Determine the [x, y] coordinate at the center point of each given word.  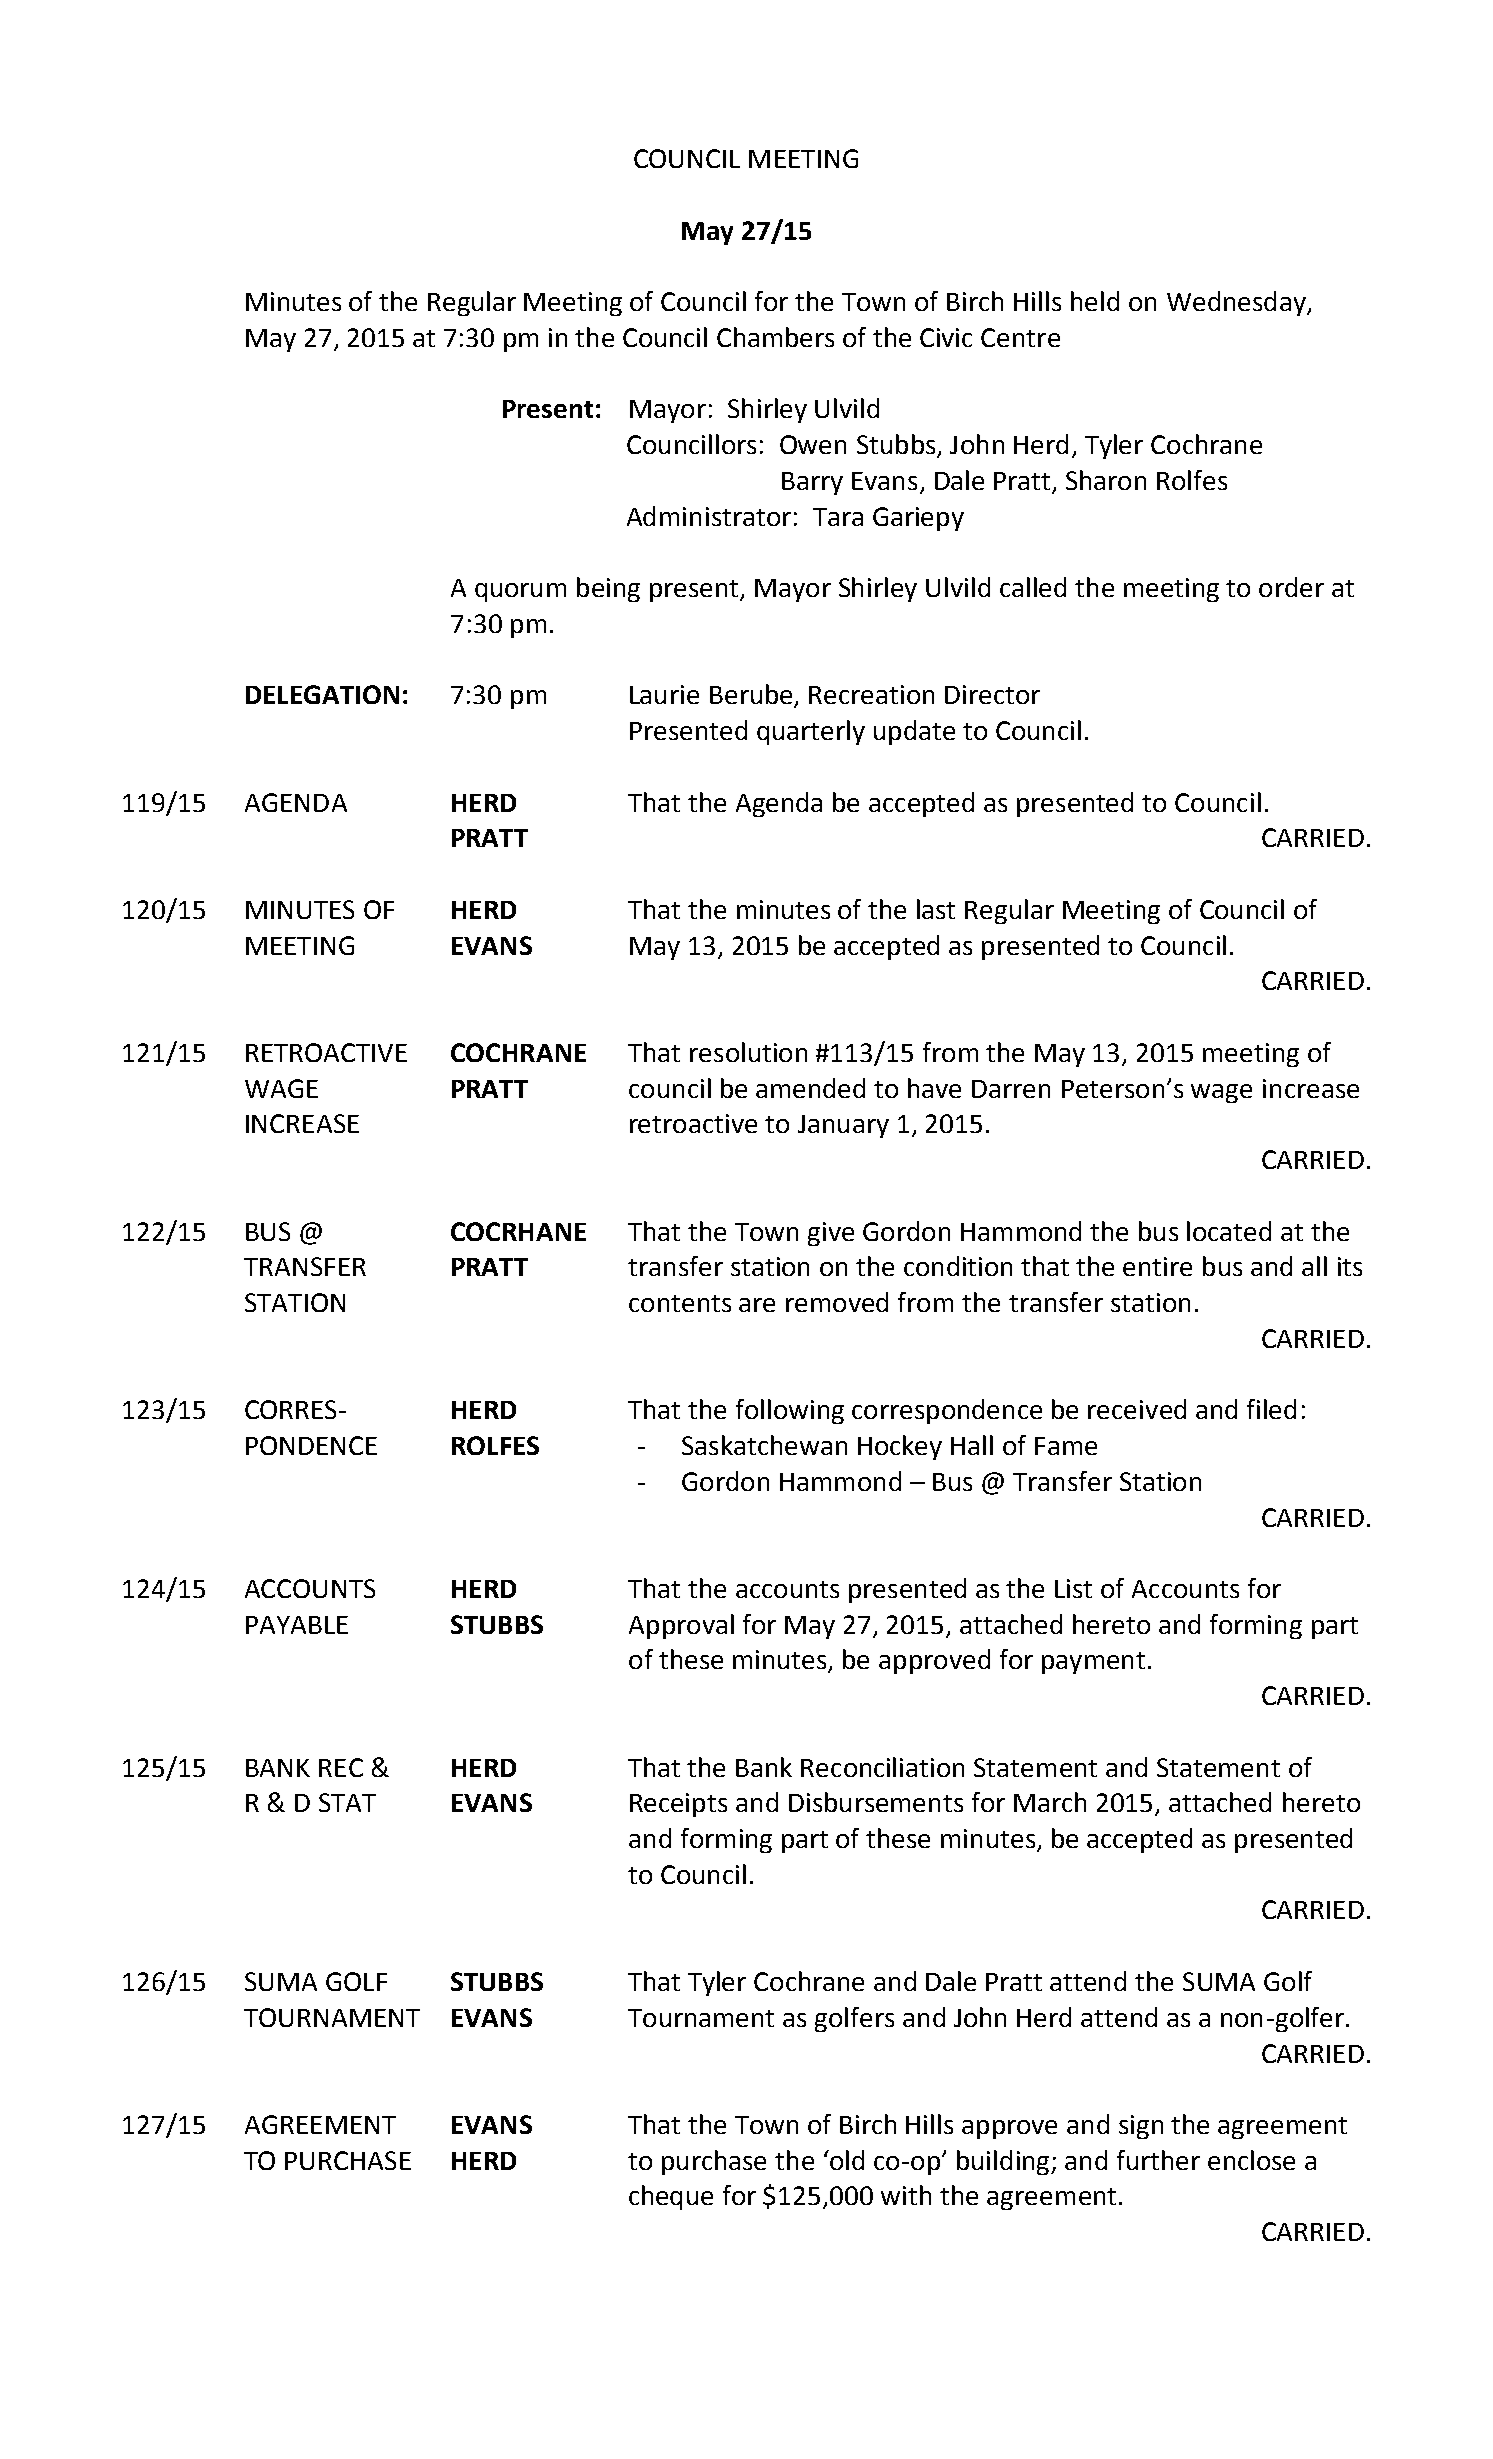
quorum [520, 592]
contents [680, 1303]
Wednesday [1237, 303]
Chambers [775, 337]
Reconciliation [882, 1767]
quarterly [811, 732]
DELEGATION [322, 694]
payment [1093, 1663]
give [831, 1234]
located [1229, 1231]
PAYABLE [297, 1625]
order [1291, 587]
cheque [671, 2197]
